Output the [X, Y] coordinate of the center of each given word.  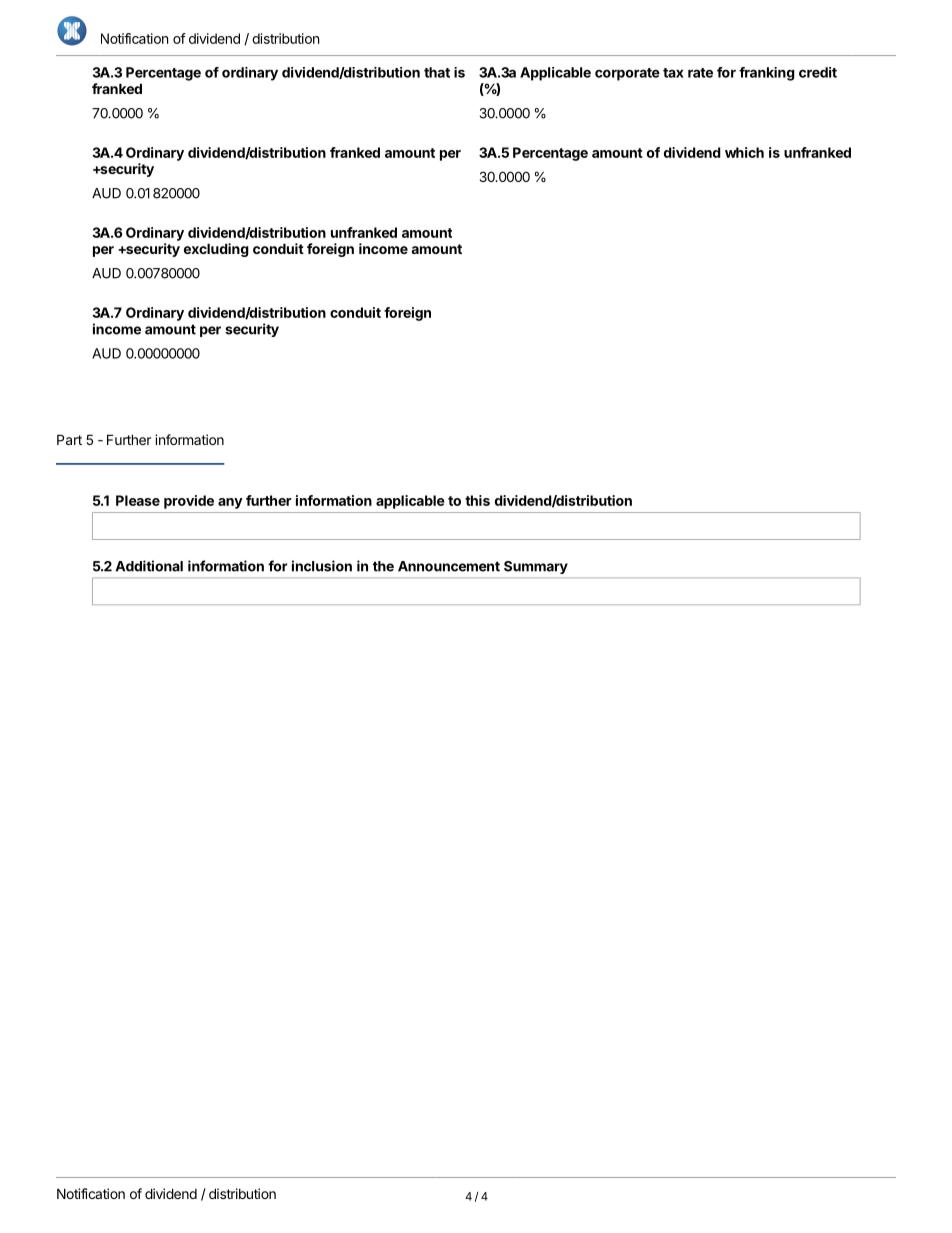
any [230, 503]
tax [673, 73]
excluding [216, 250]
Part [69, 439]
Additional [149, 566]
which [744, 152]
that [437, 72]
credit [818, 72]
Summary [536, 567]
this [477, 500]
